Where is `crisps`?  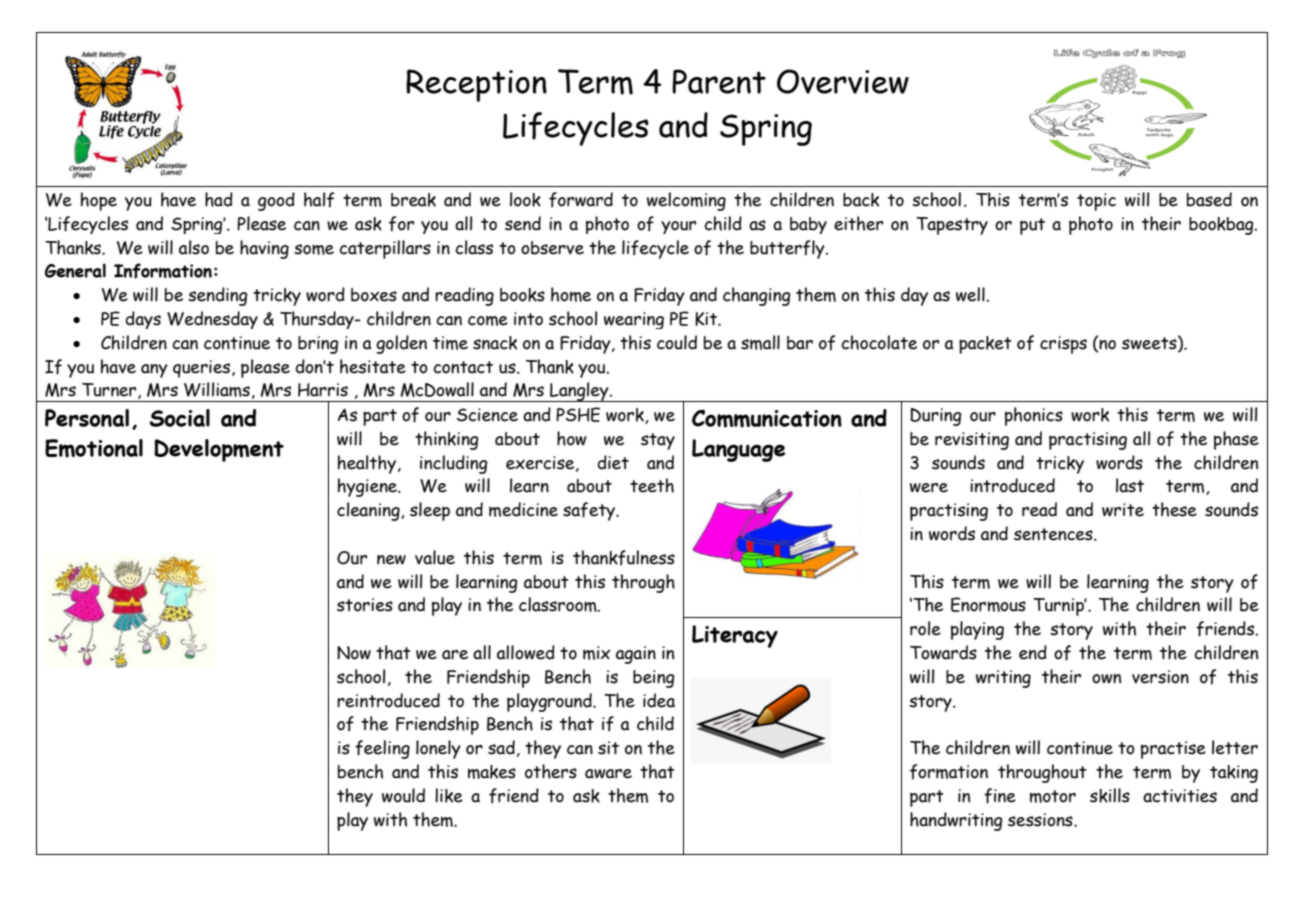
crisps is located at coordinates (1063, 345).
